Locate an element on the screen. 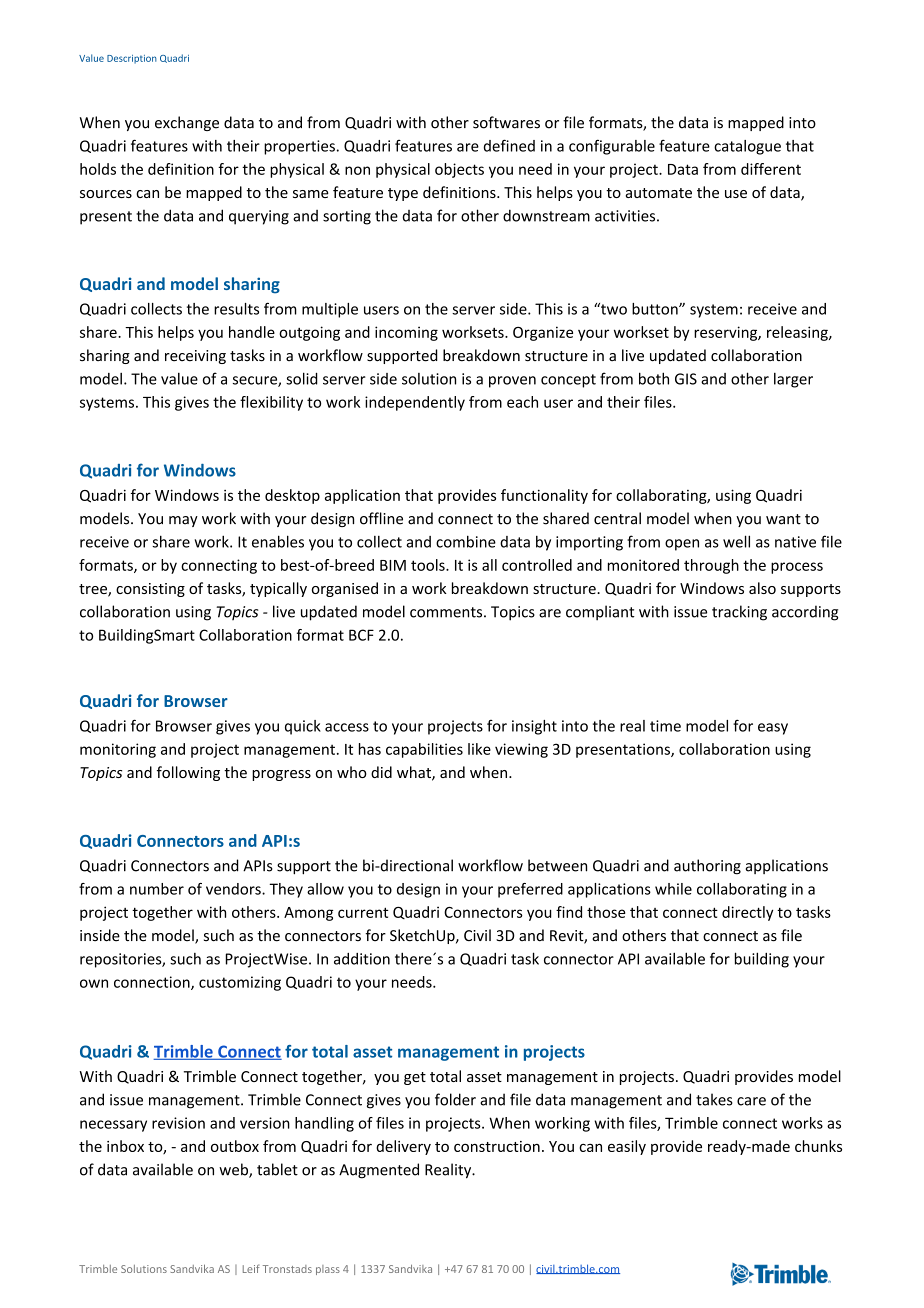  Leif is located at coordinates (251, 1268).
